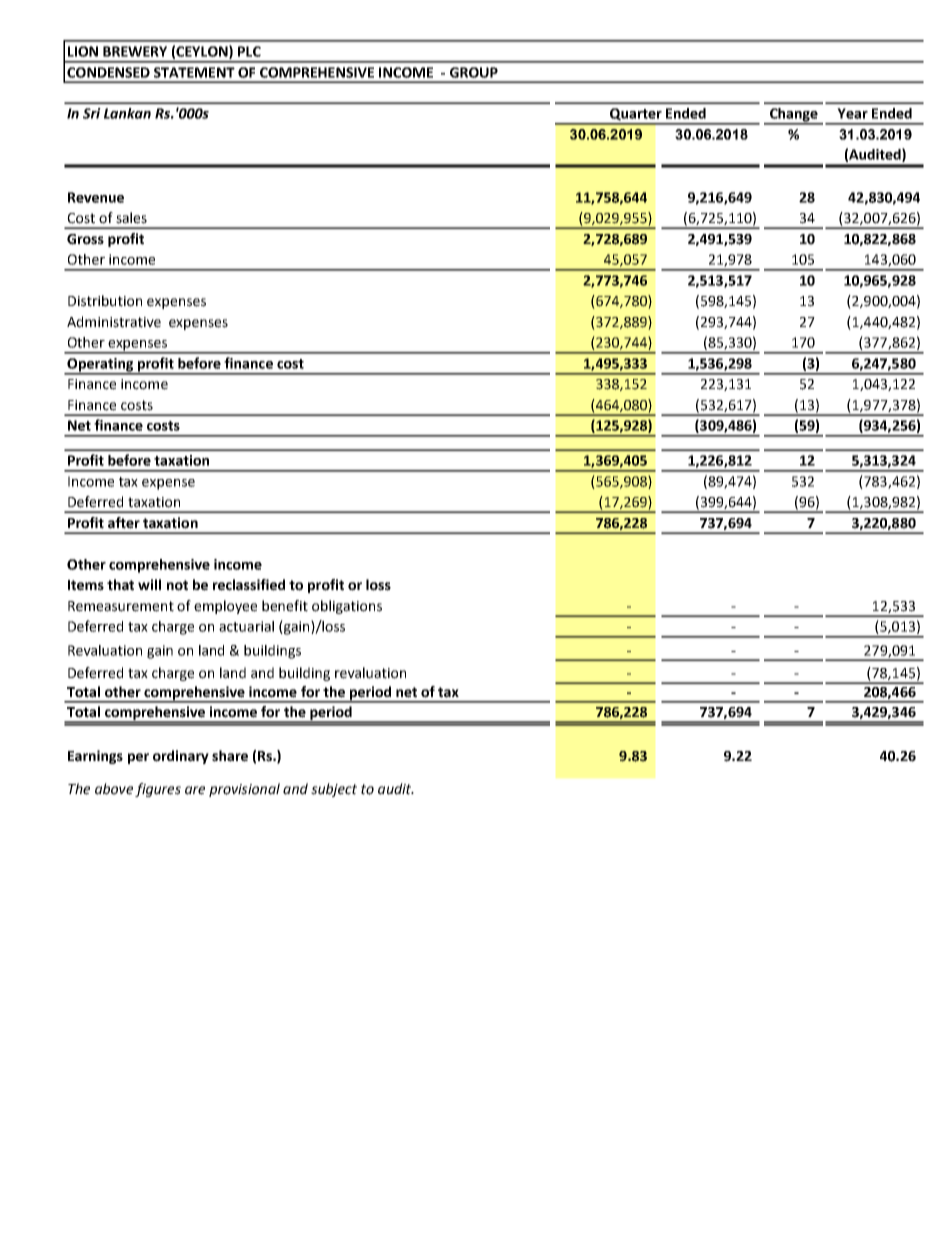 This page has width=952, height=1233. What do you see at coordinates (852, 113) in the page?
I see `Year` at bounding box center [852, 113].
